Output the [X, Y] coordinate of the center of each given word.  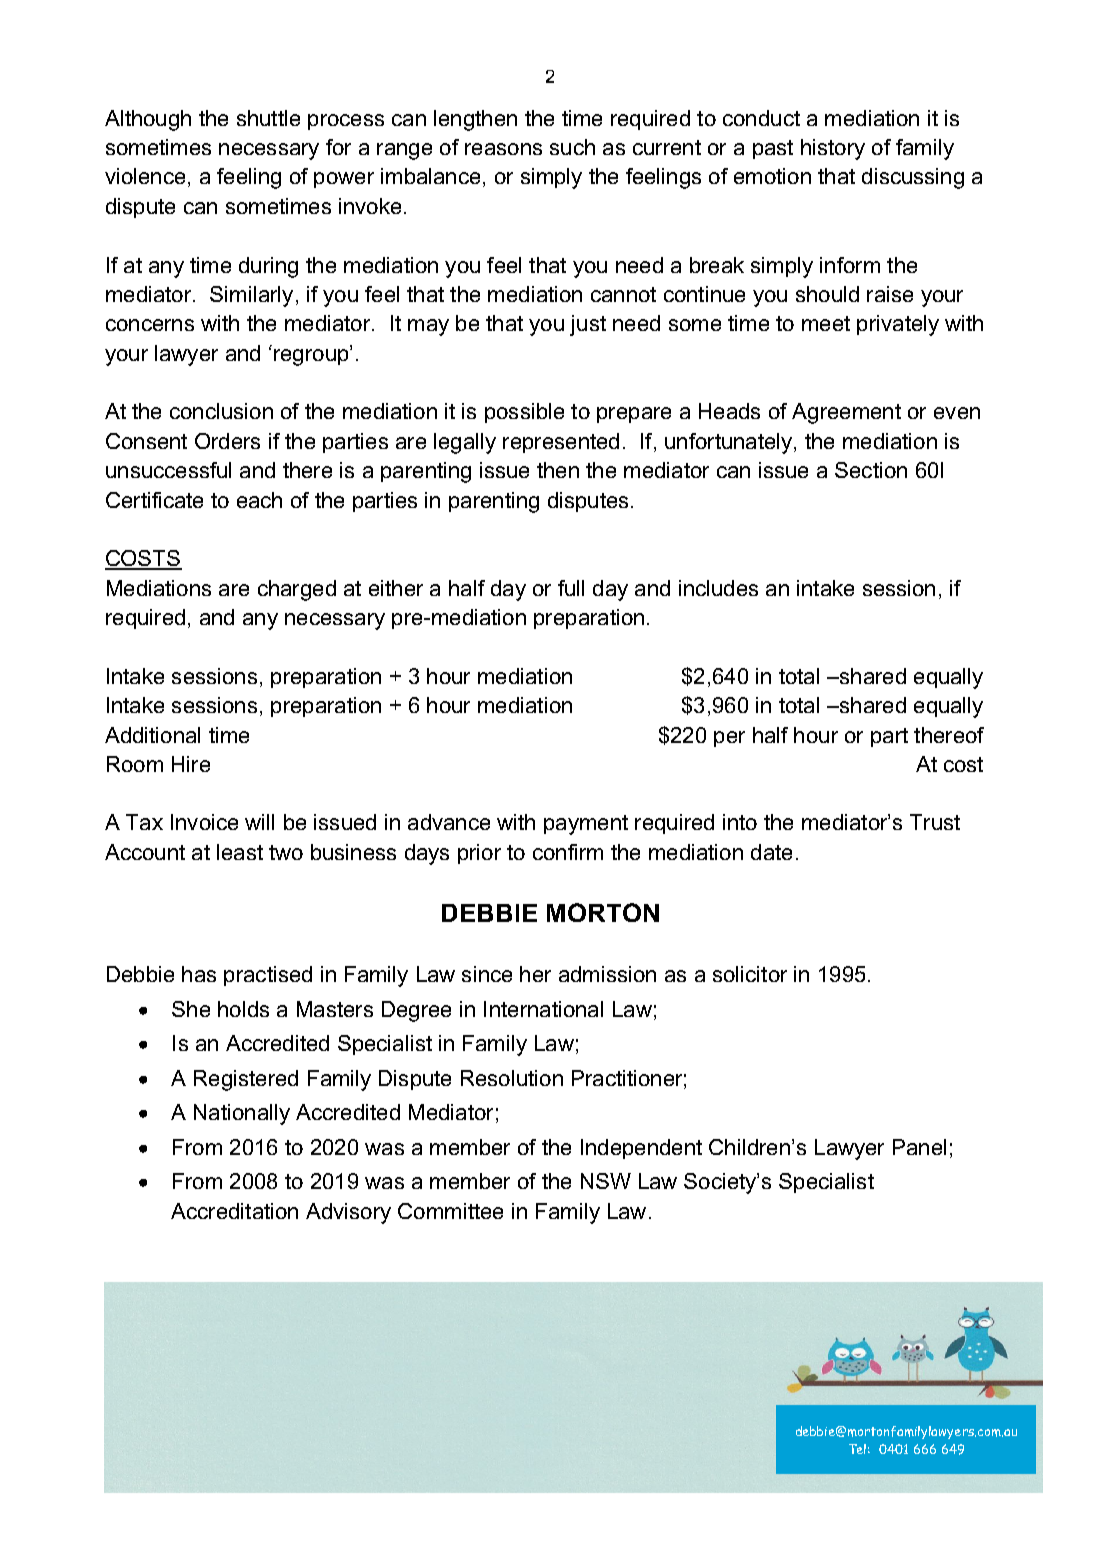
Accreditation [234, 1211]
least [240, 852]
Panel [919, 1147]
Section [871, 470]
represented [561, 443]
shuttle [268, 118]
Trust [935, 822]
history [833, 149]
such [572, 147]
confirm [568, 852]
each [259, 500]
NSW [606, 1181]
